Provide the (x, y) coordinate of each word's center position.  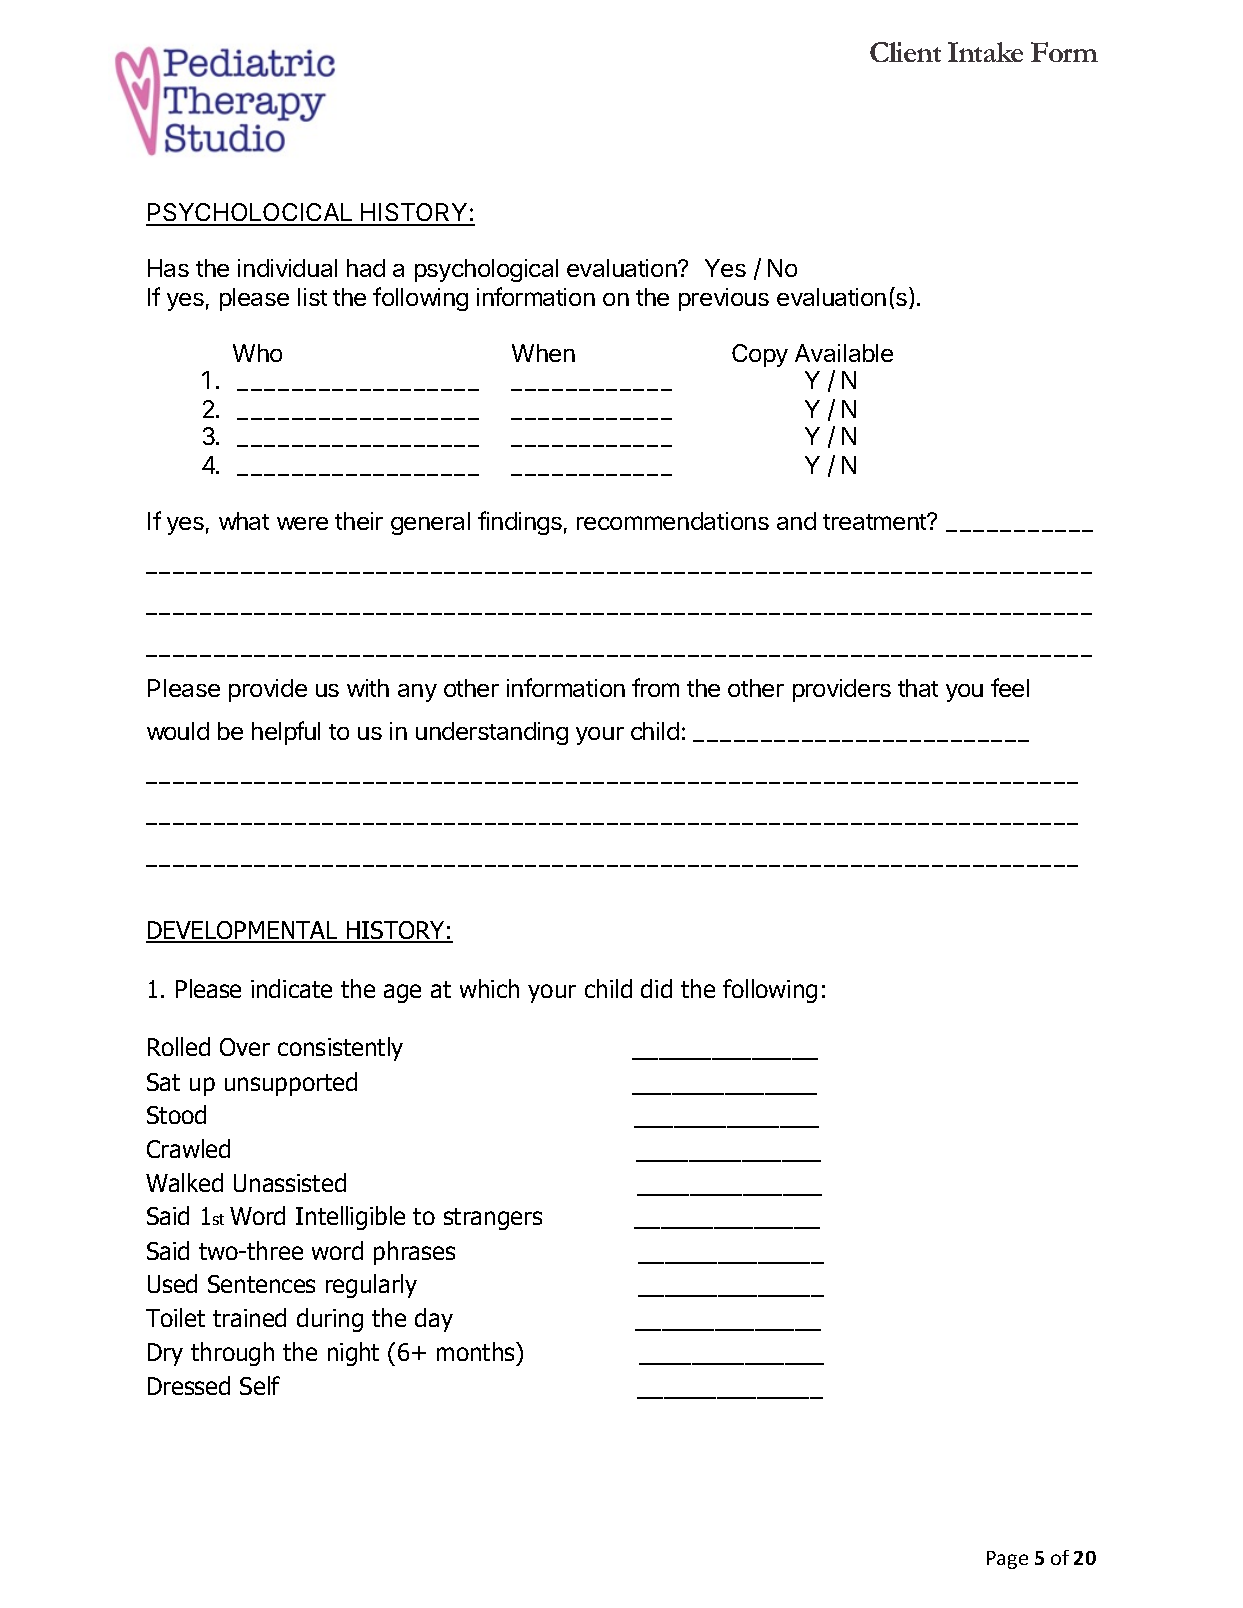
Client (905, 52)
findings (520, 523)
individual (287, 268)
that (918, 688)
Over (245, 1047)
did (656, 988)
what (244, 521)
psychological (486, 270)
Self (260, 1385)
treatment (875, 522)
